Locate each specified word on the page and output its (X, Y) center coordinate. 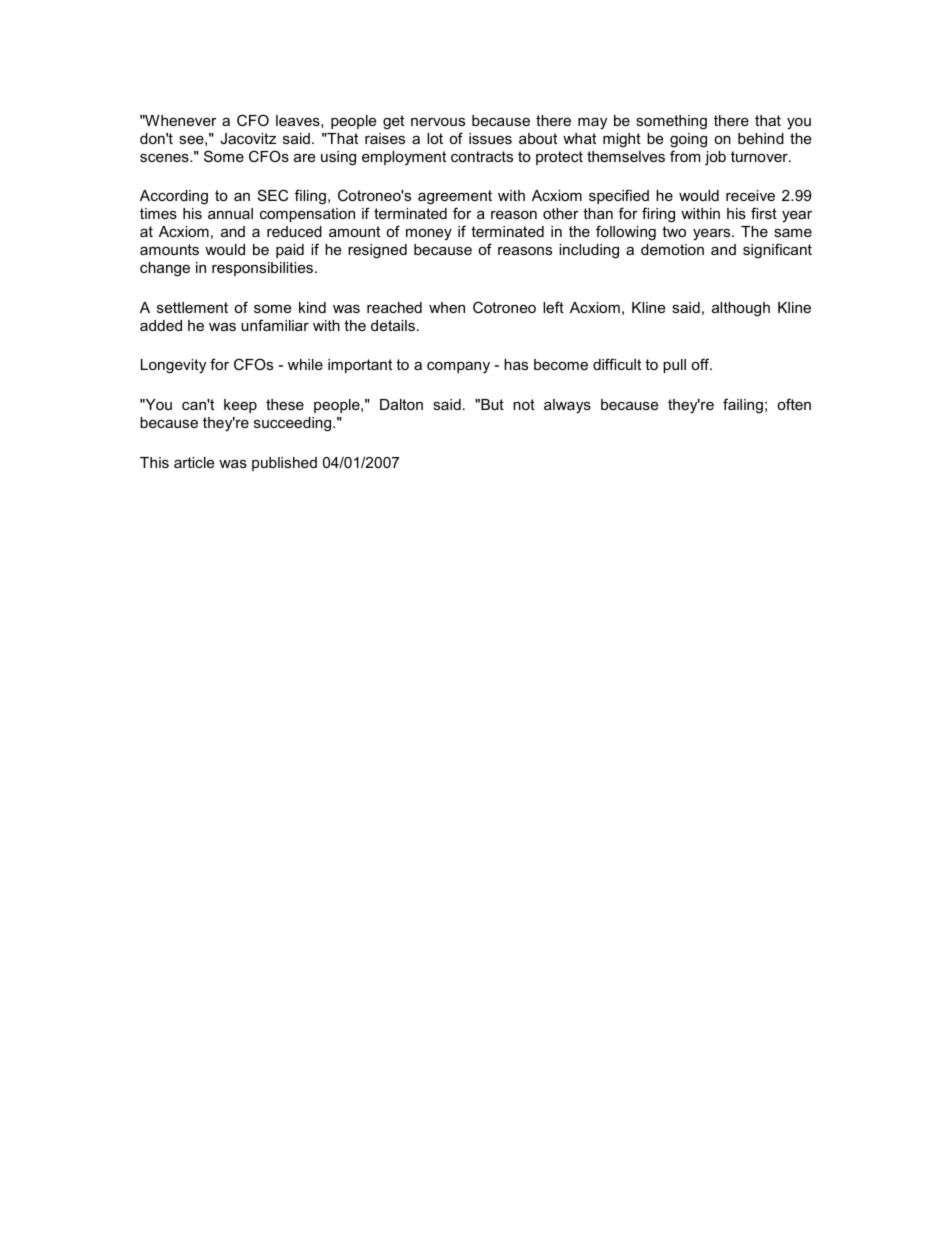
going (688, 140)
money (429, 234)
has (516, 364)
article (194, 462)
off (701, 364)
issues (490, 138)
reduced (294, 231)
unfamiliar (275, 325)
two (674, 231)
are (304, 157)
